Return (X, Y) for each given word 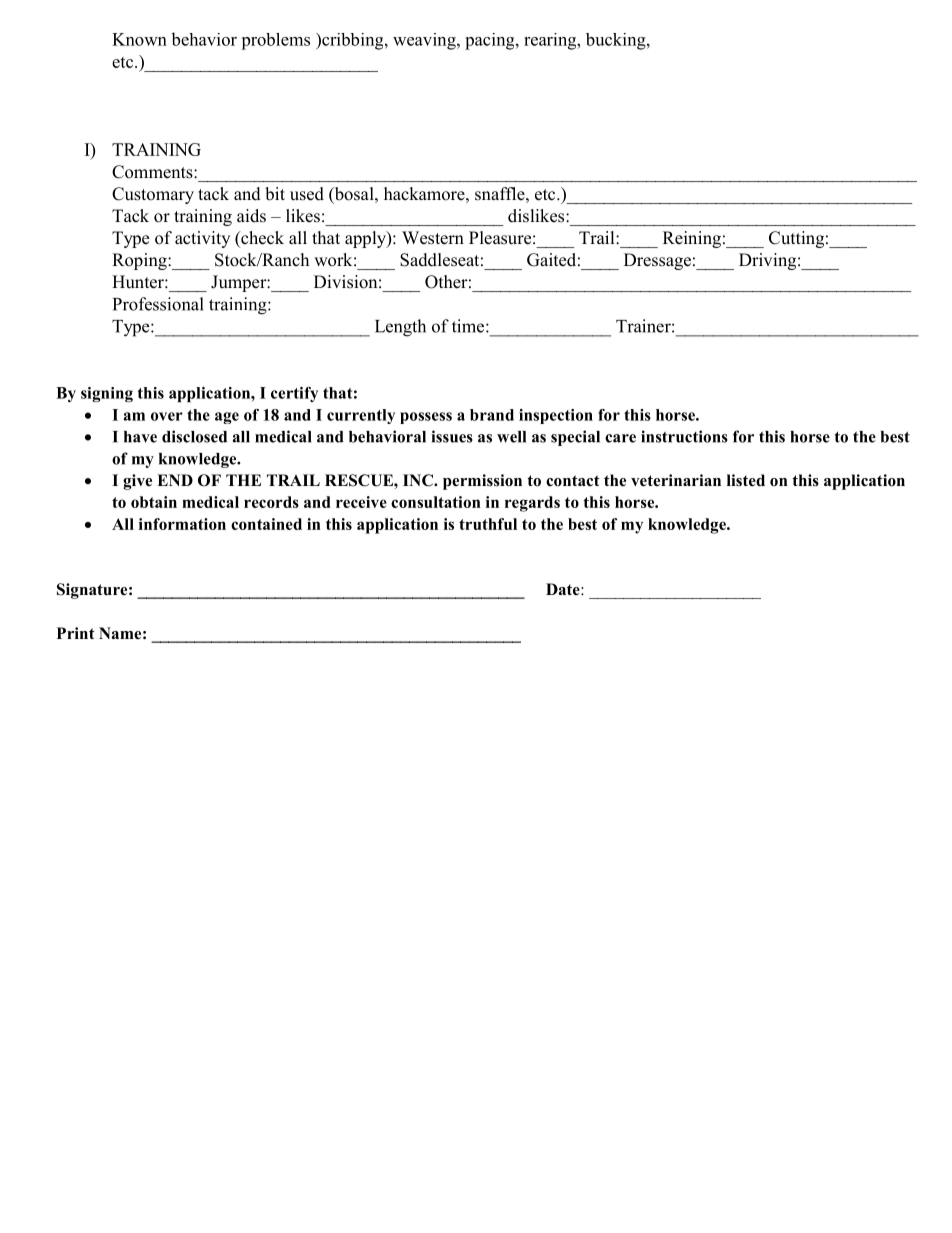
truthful (488, 524)
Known (139, 39)
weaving (425, 41)
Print (76, 633)
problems (275, 41)
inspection (556, 416)
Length (400, 328)
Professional (158, 304)
